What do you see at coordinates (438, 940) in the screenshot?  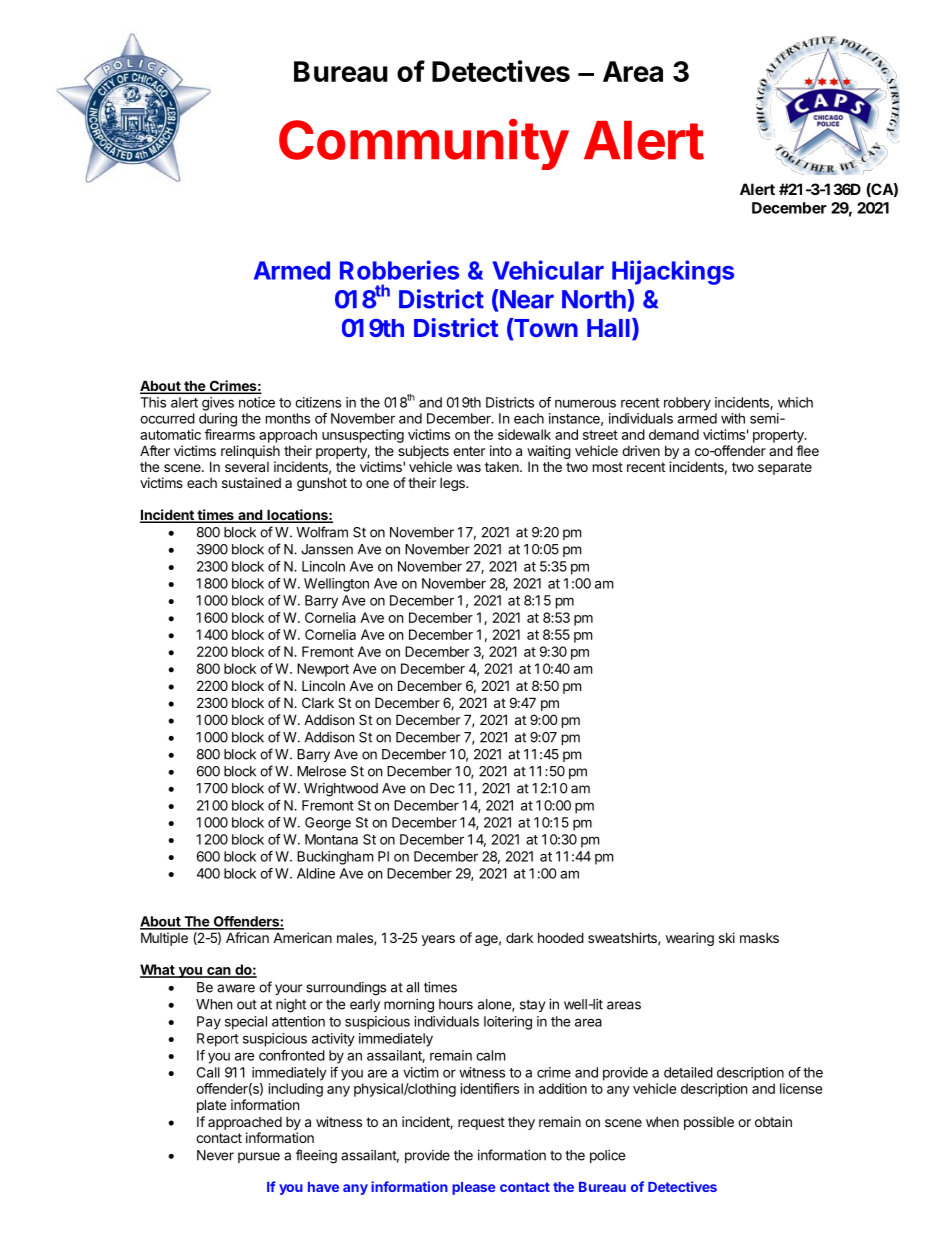 I see `years` at bounding box center [438, 940].
